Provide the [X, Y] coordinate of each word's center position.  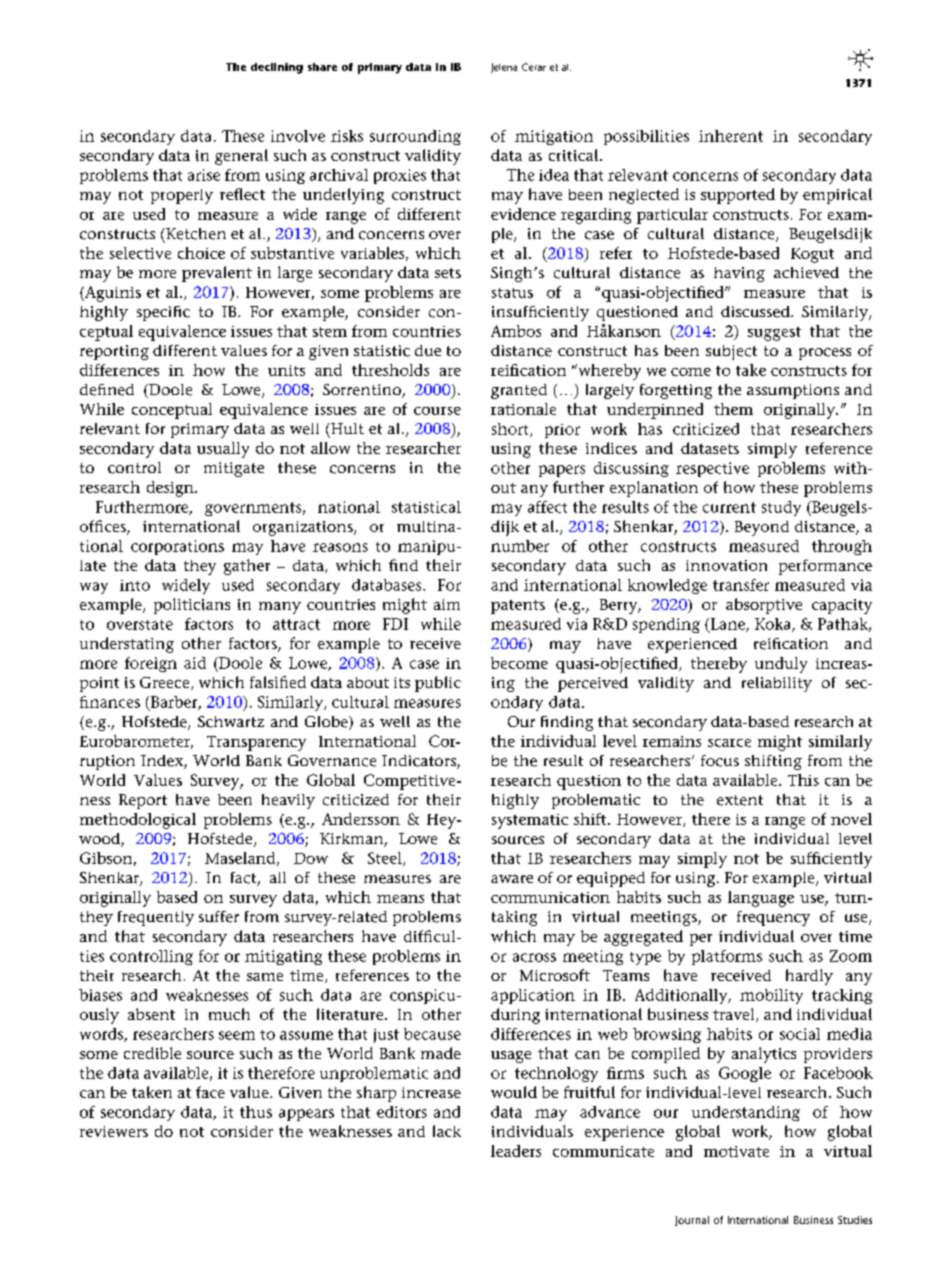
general [241, 157]
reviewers [114, 1131]
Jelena [504, 68]
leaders [516, 1151]
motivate [736, 1151]
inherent [731, 136]
